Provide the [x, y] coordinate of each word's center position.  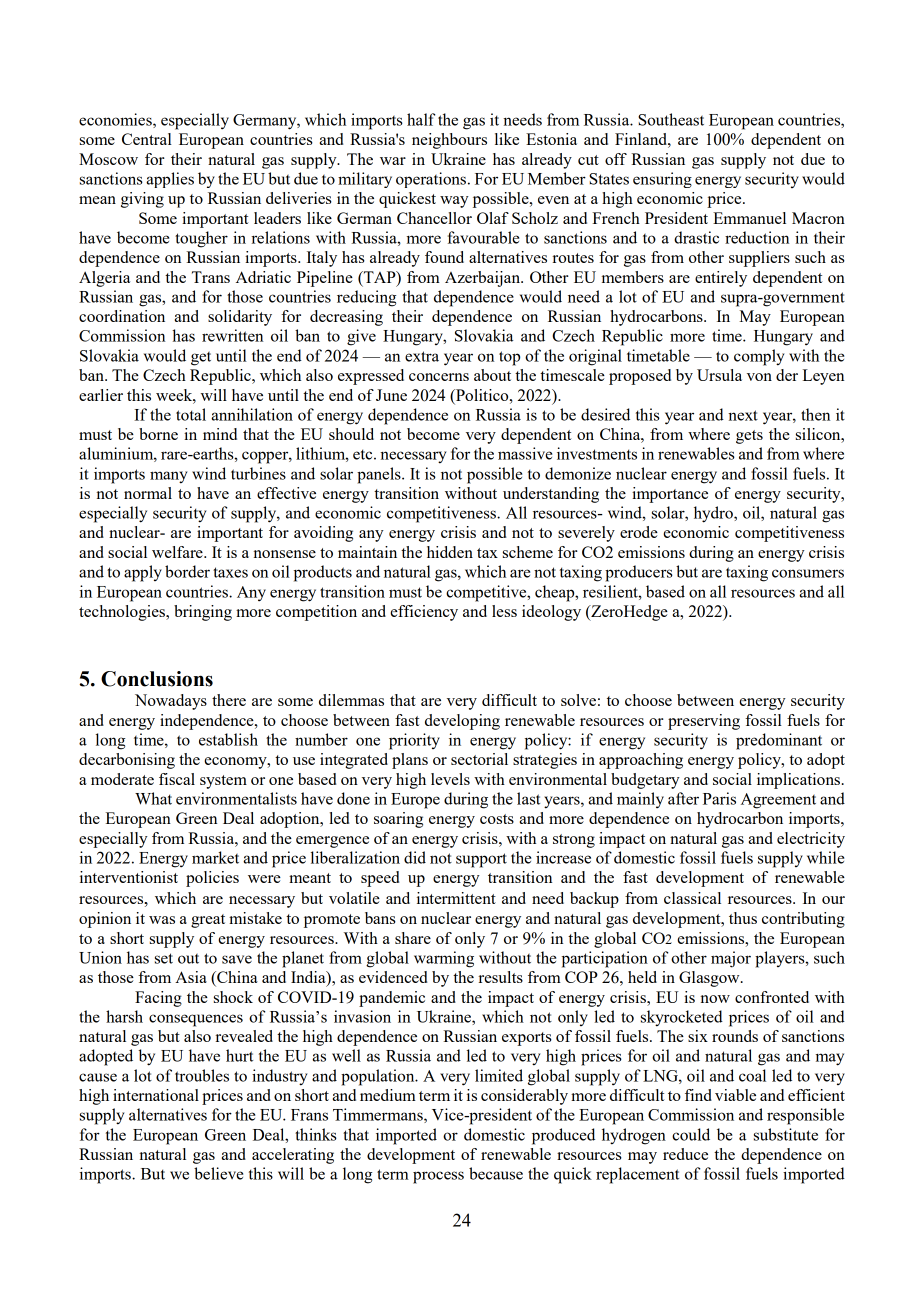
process [438, 1177]
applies [170, 180]
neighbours [449, 141]
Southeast [671, 119]
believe [218, 1173]
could [691, 1134]
